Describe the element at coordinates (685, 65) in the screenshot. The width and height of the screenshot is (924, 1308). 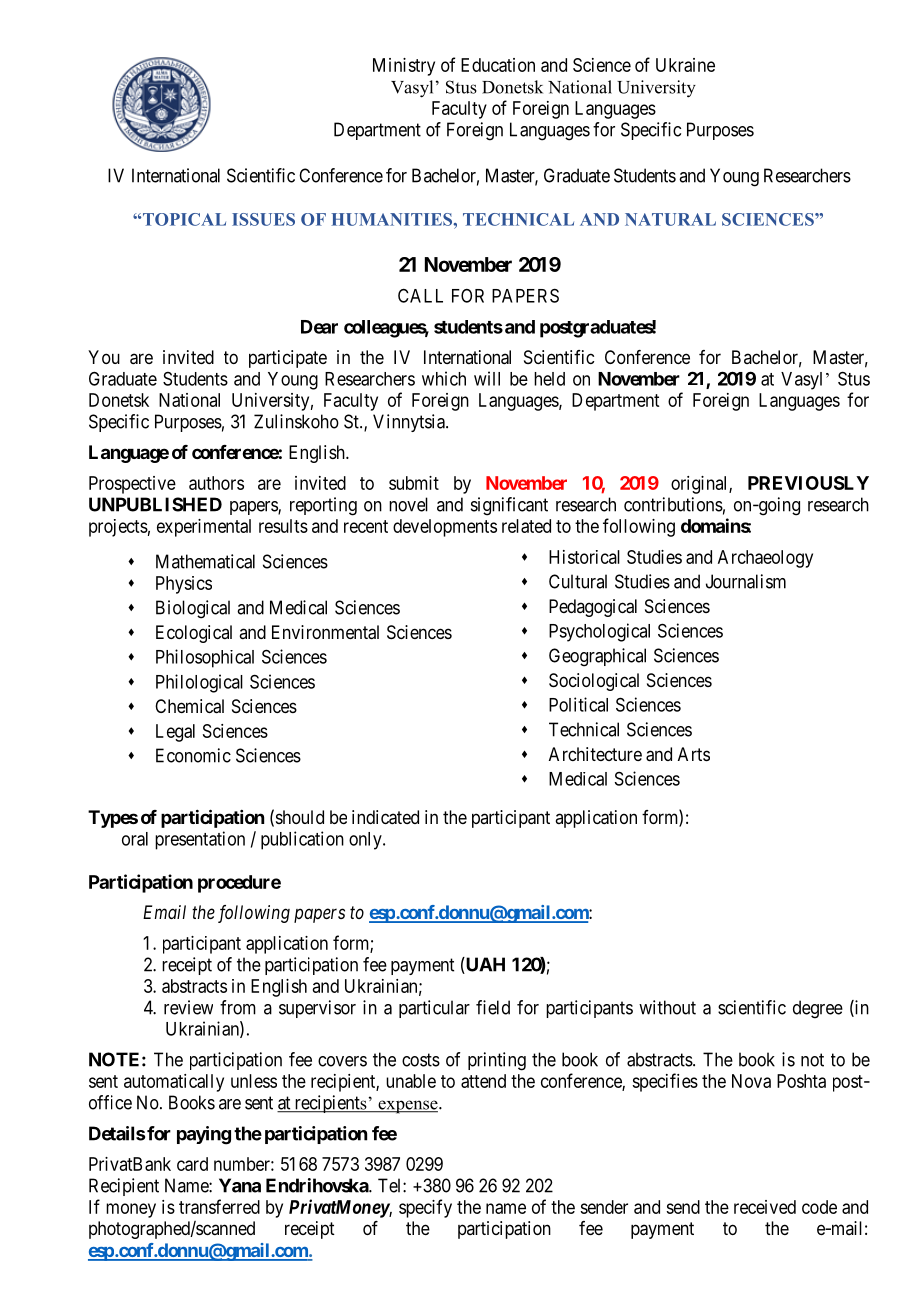
I see `Ukraine` at that location.
